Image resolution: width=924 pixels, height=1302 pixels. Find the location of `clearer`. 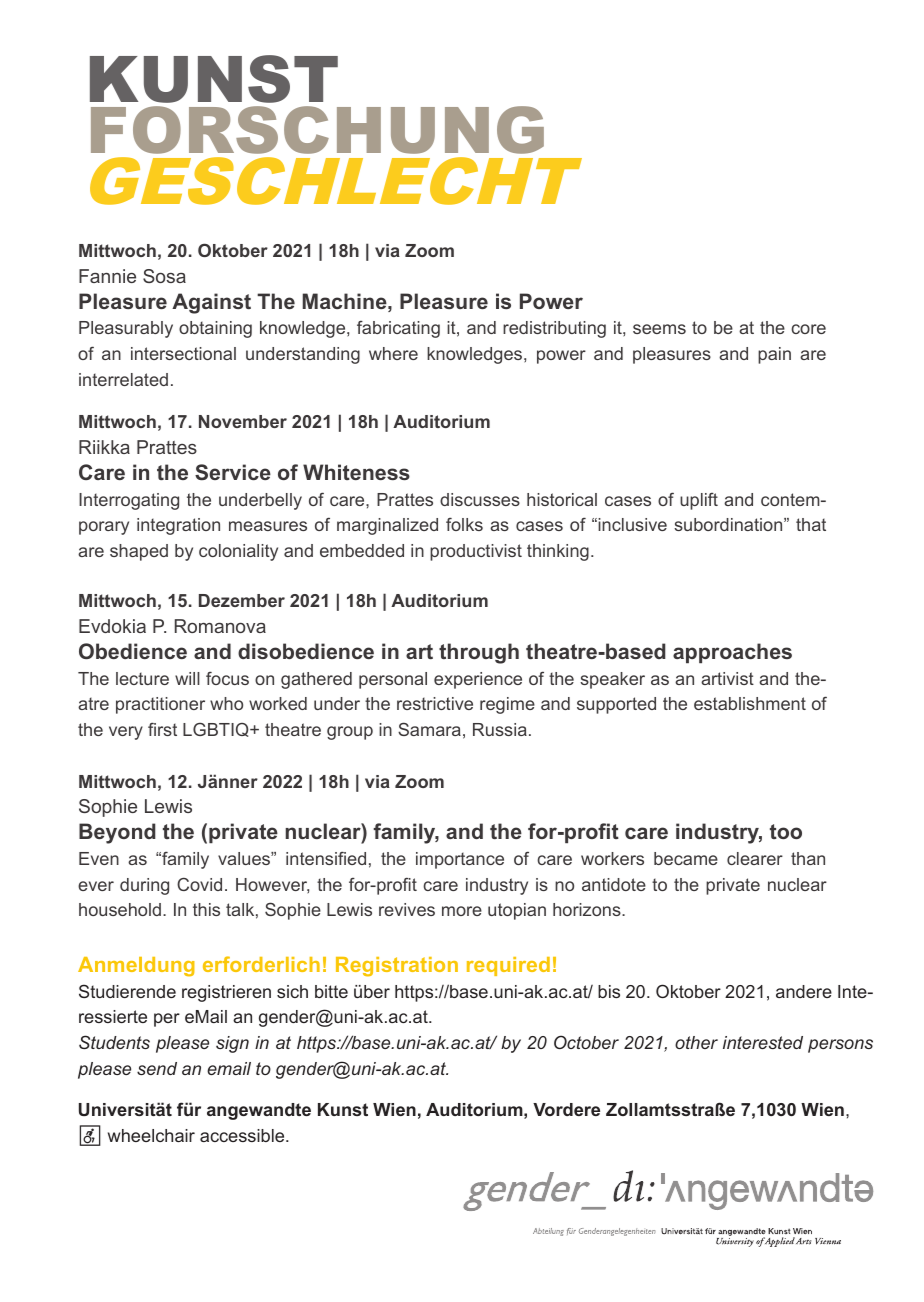

clearer is located at coordinates (755, 858).
